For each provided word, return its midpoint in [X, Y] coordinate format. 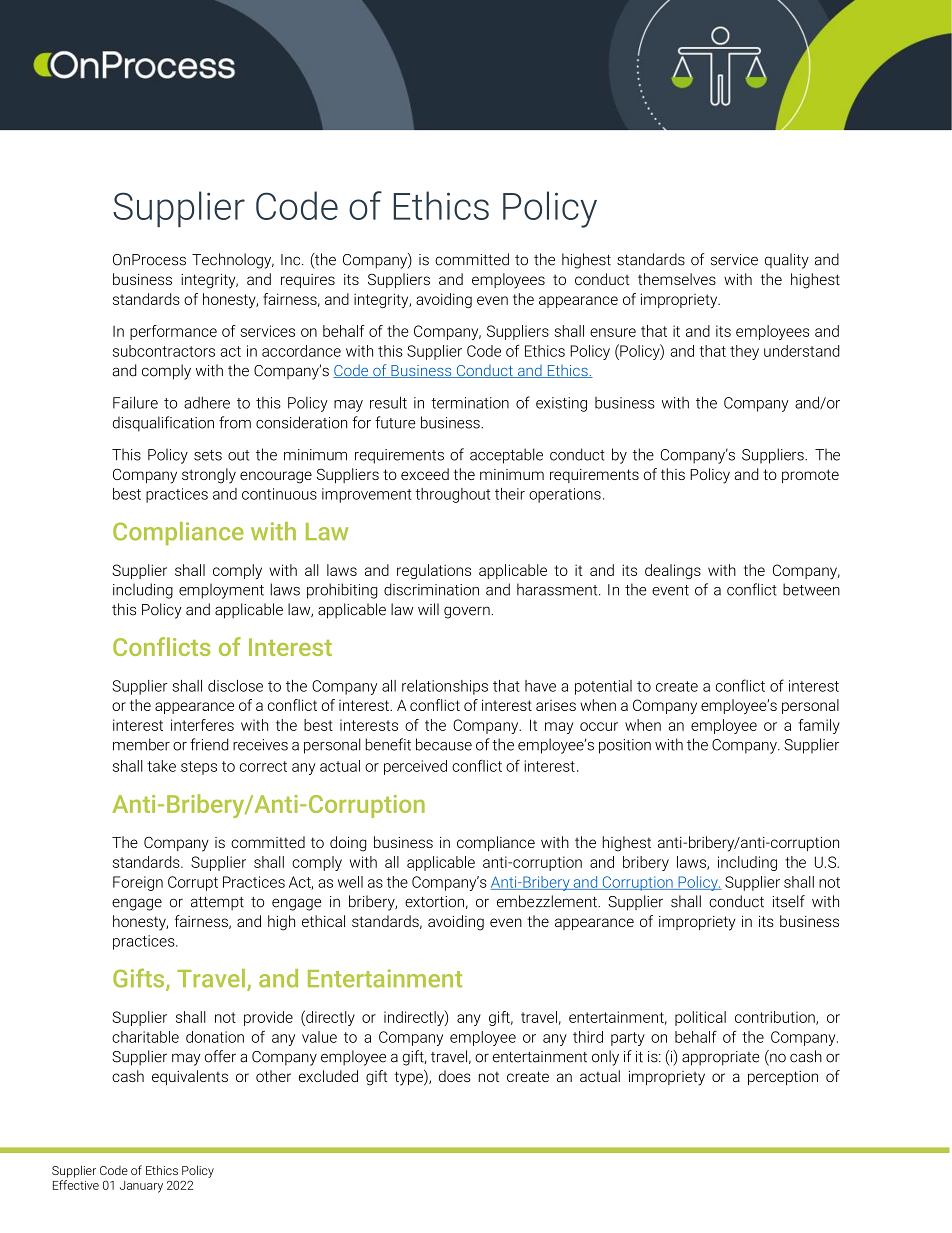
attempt [217, 903]
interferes [202, 725]
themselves [677, 279]
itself [789, 901]
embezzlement [548, 901]
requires [308, 281]
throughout [452, 495]
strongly [209, 476]
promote [810, 476]
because [444, 744]
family [819, 726]
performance [173, 332]
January [141, 1187]
